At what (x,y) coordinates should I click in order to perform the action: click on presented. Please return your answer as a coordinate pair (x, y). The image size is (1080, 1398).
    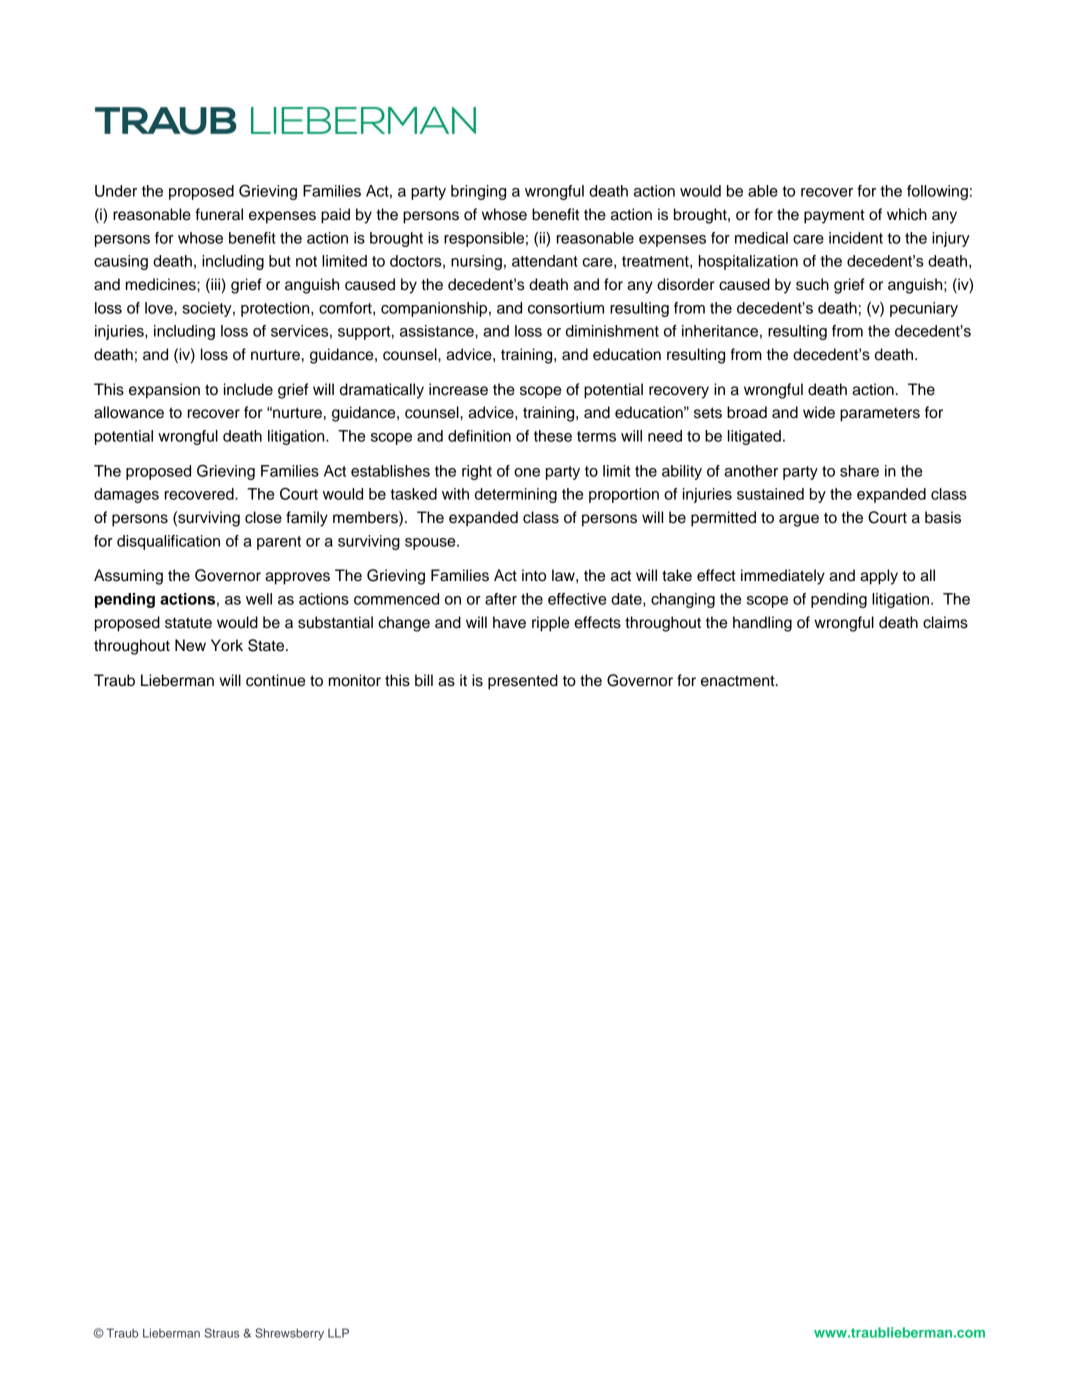
    Looking at the image, I should click on (523, 682).
